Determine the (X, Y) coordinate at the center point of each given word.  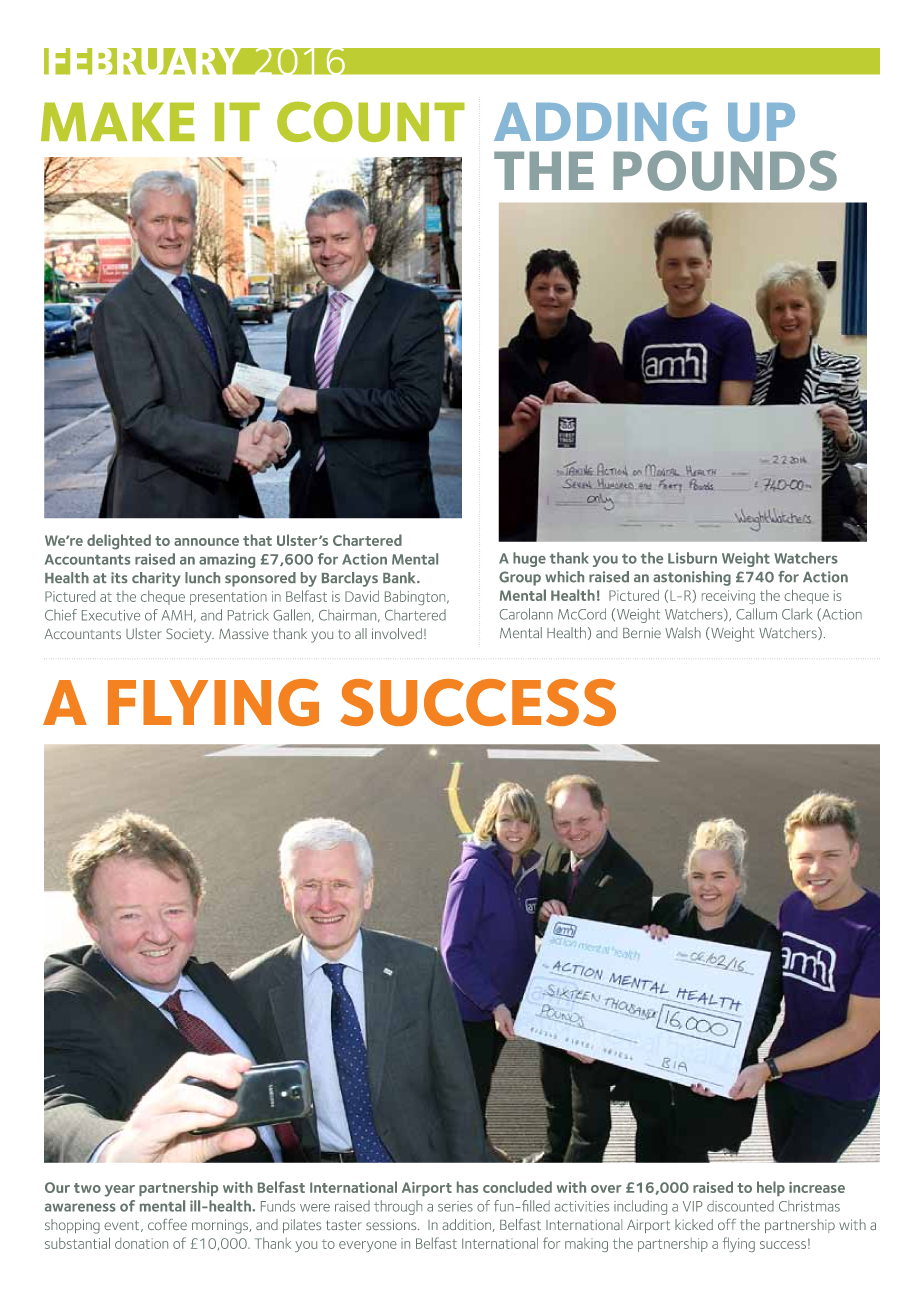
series (455, 1206)
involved (397, 633)
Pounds (725, 170)
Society (190, 635)
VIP (693, 1206)
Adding (600, 122)
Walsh (683, 632)
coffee (167, 1224)
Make (118, 121)
